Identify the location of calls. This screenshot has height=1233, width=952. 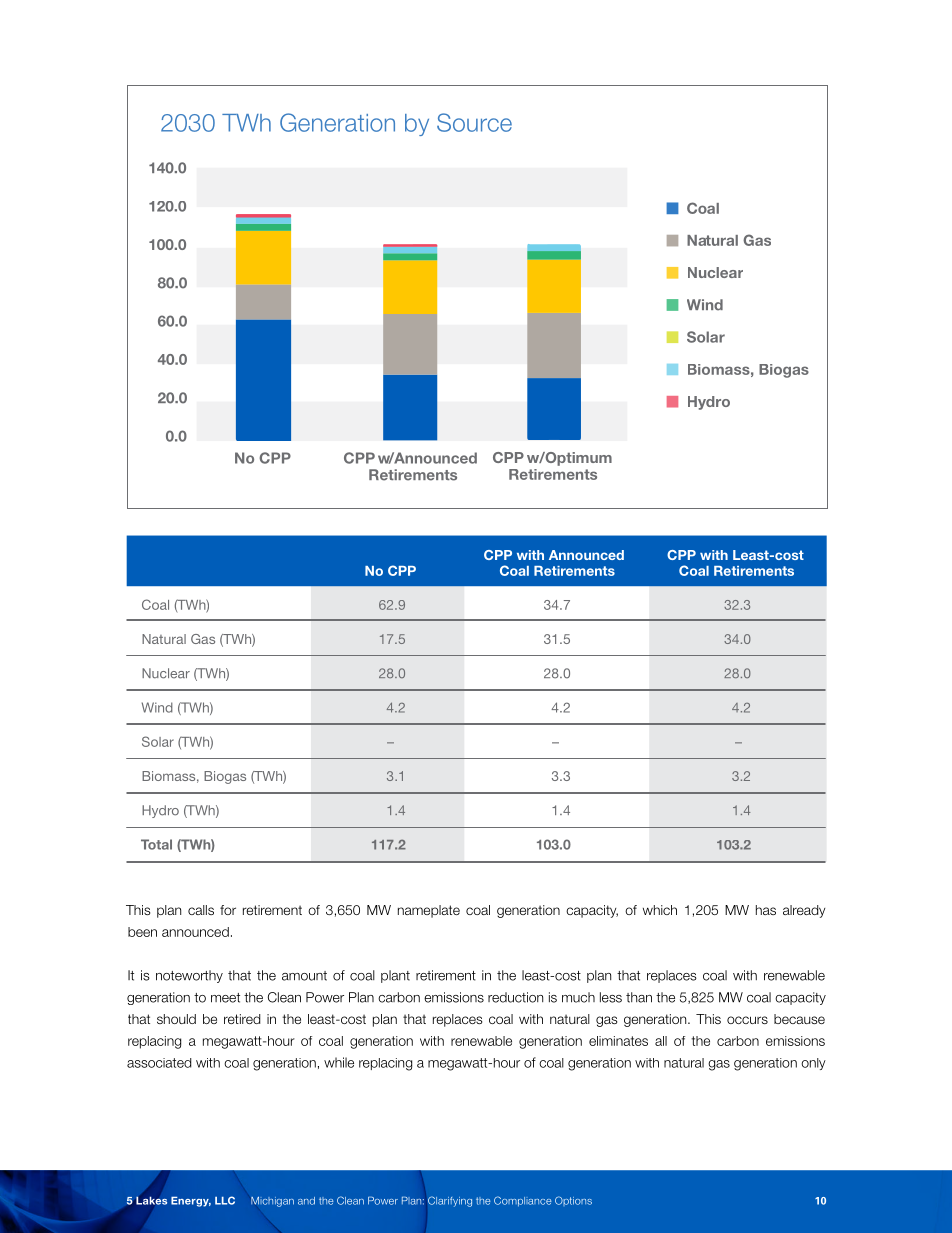
(201, 910).
